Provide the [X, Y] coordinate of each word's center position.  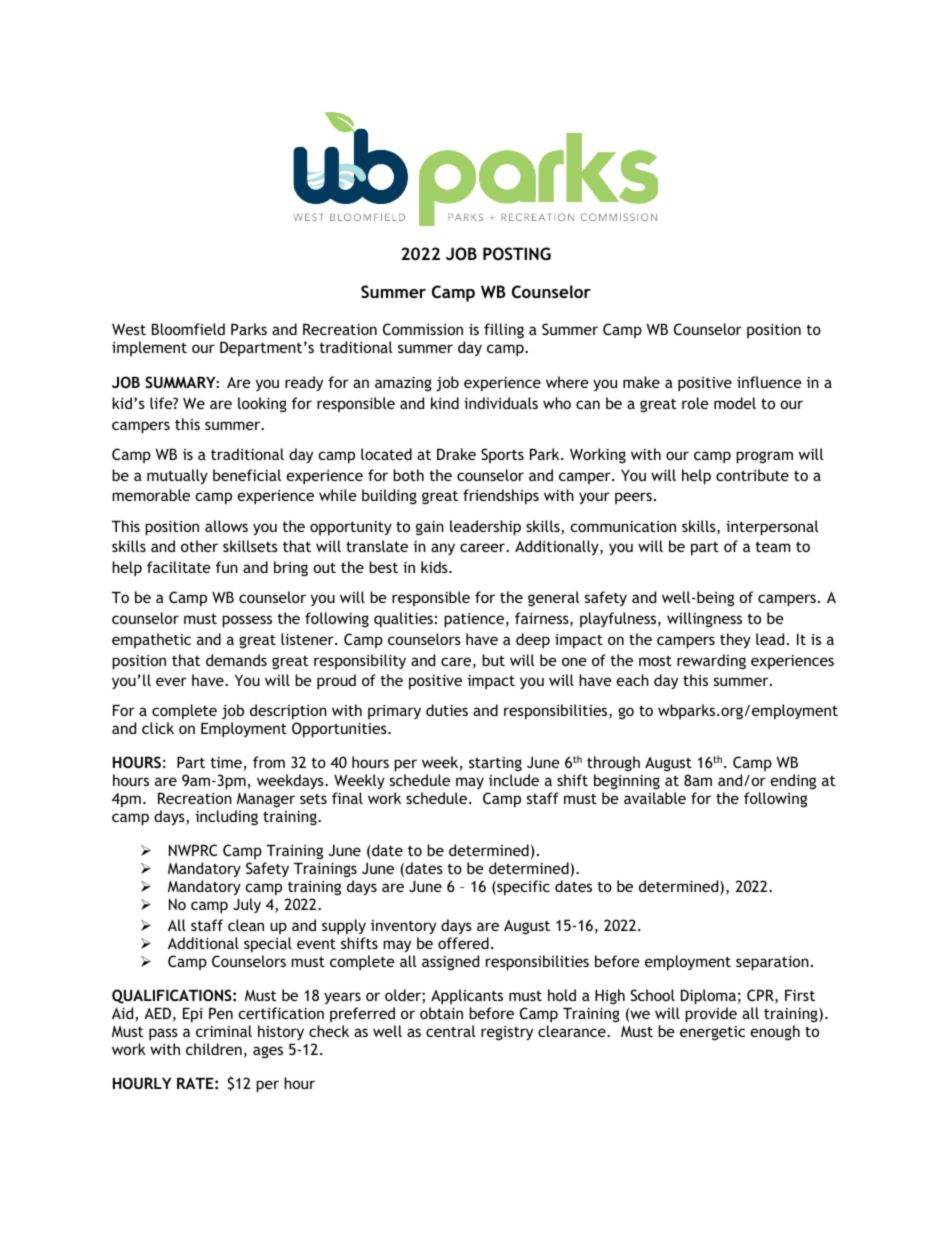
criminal [224, 1031]
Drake [456, 454]
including [227, 817]
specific [522, 888]
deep [533, 641]
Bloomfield [188, 329]
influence [769, 382]
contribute [752, 475]
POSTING [517, 253]
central [451, 1031]
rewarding [711, 661]
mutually [177, 476]
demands [236, 660]
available [655, 798]
